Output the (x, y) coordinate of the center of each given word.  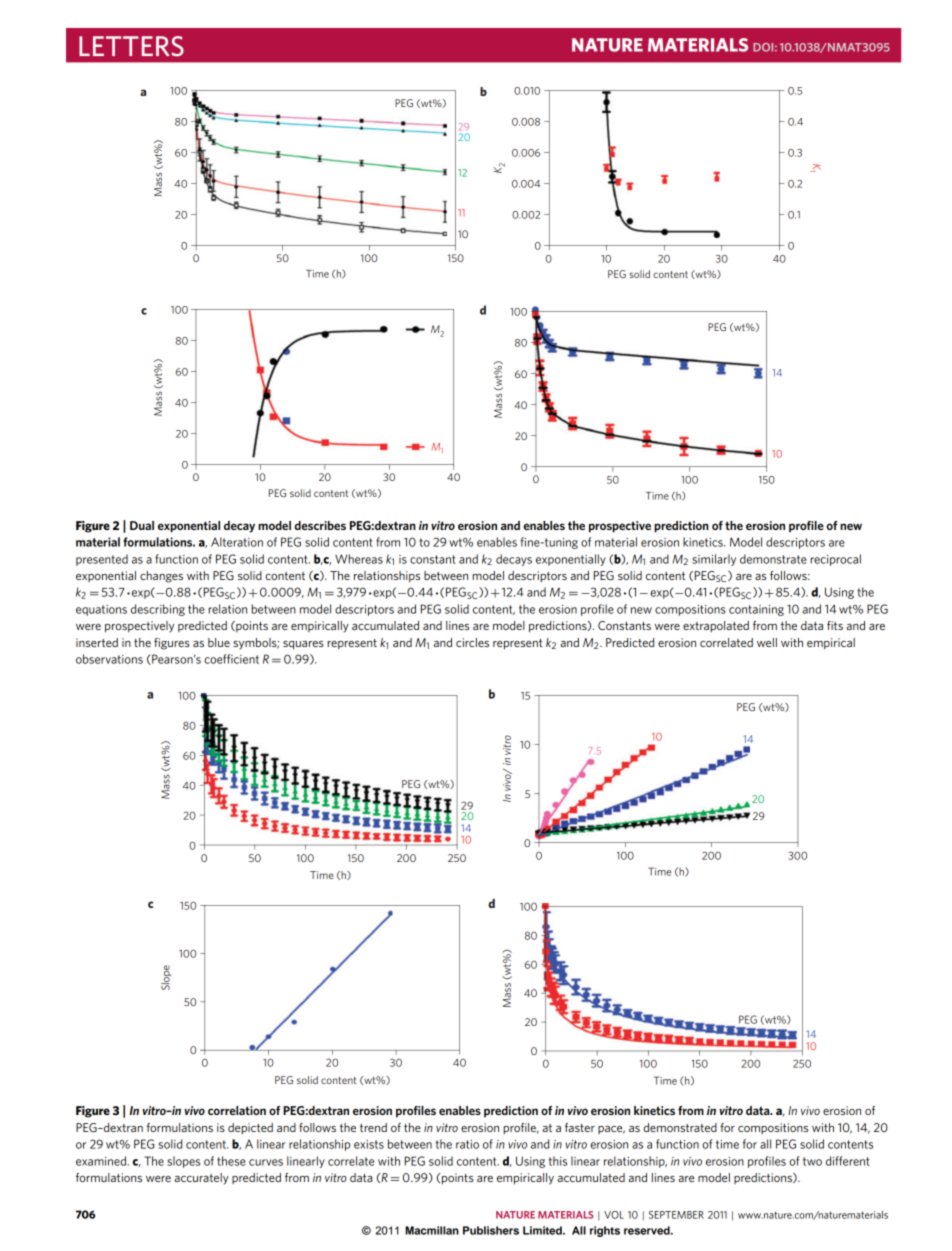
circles (472, 642)
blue (219, 642)
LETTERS (131, 46)
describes (320, 525)
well (767, 642)
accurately (201, 1179)
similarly (714, 560)
